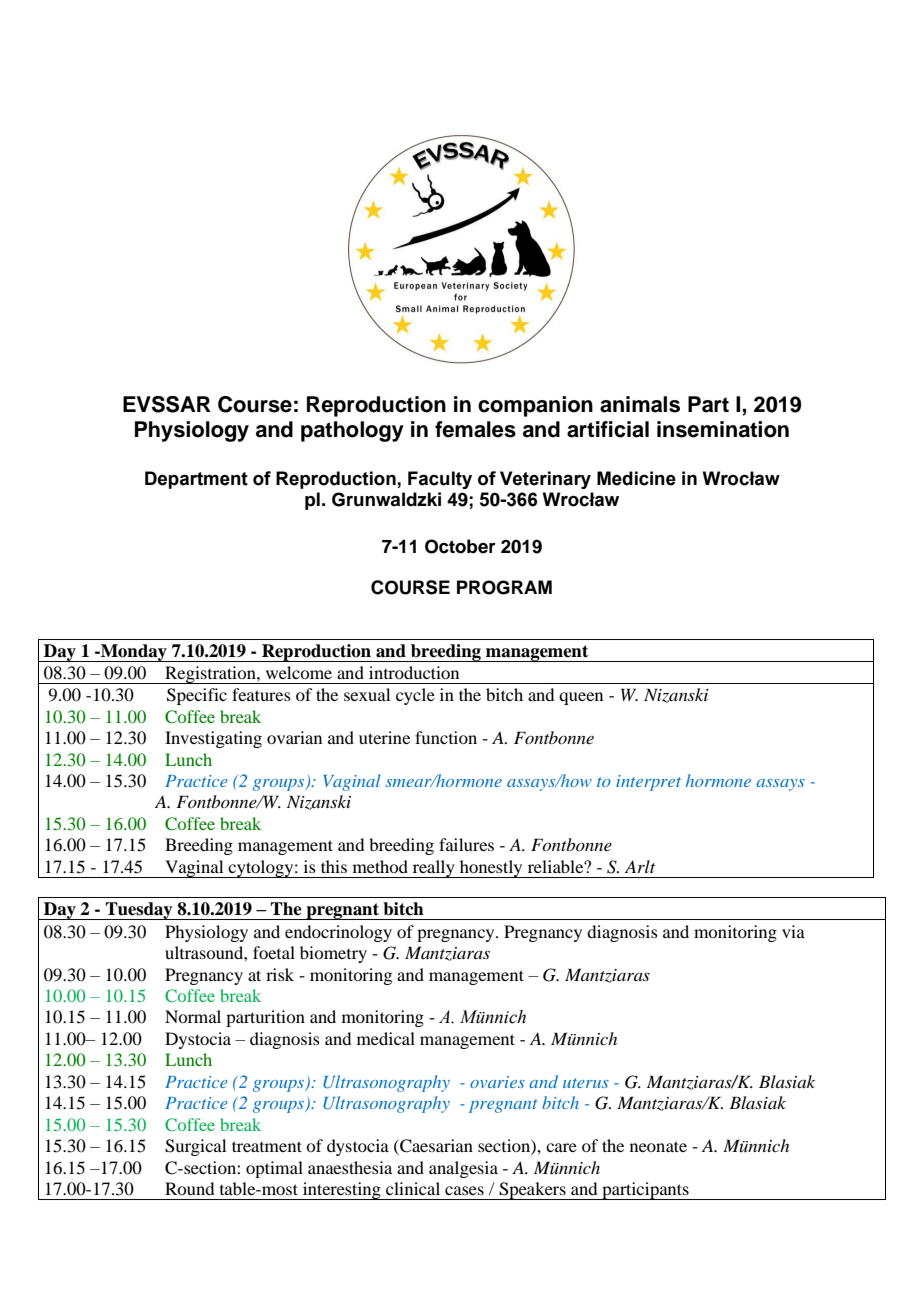  Describe the element at coordinates (793, 931) in the screenshot. I see `via` at that location.
